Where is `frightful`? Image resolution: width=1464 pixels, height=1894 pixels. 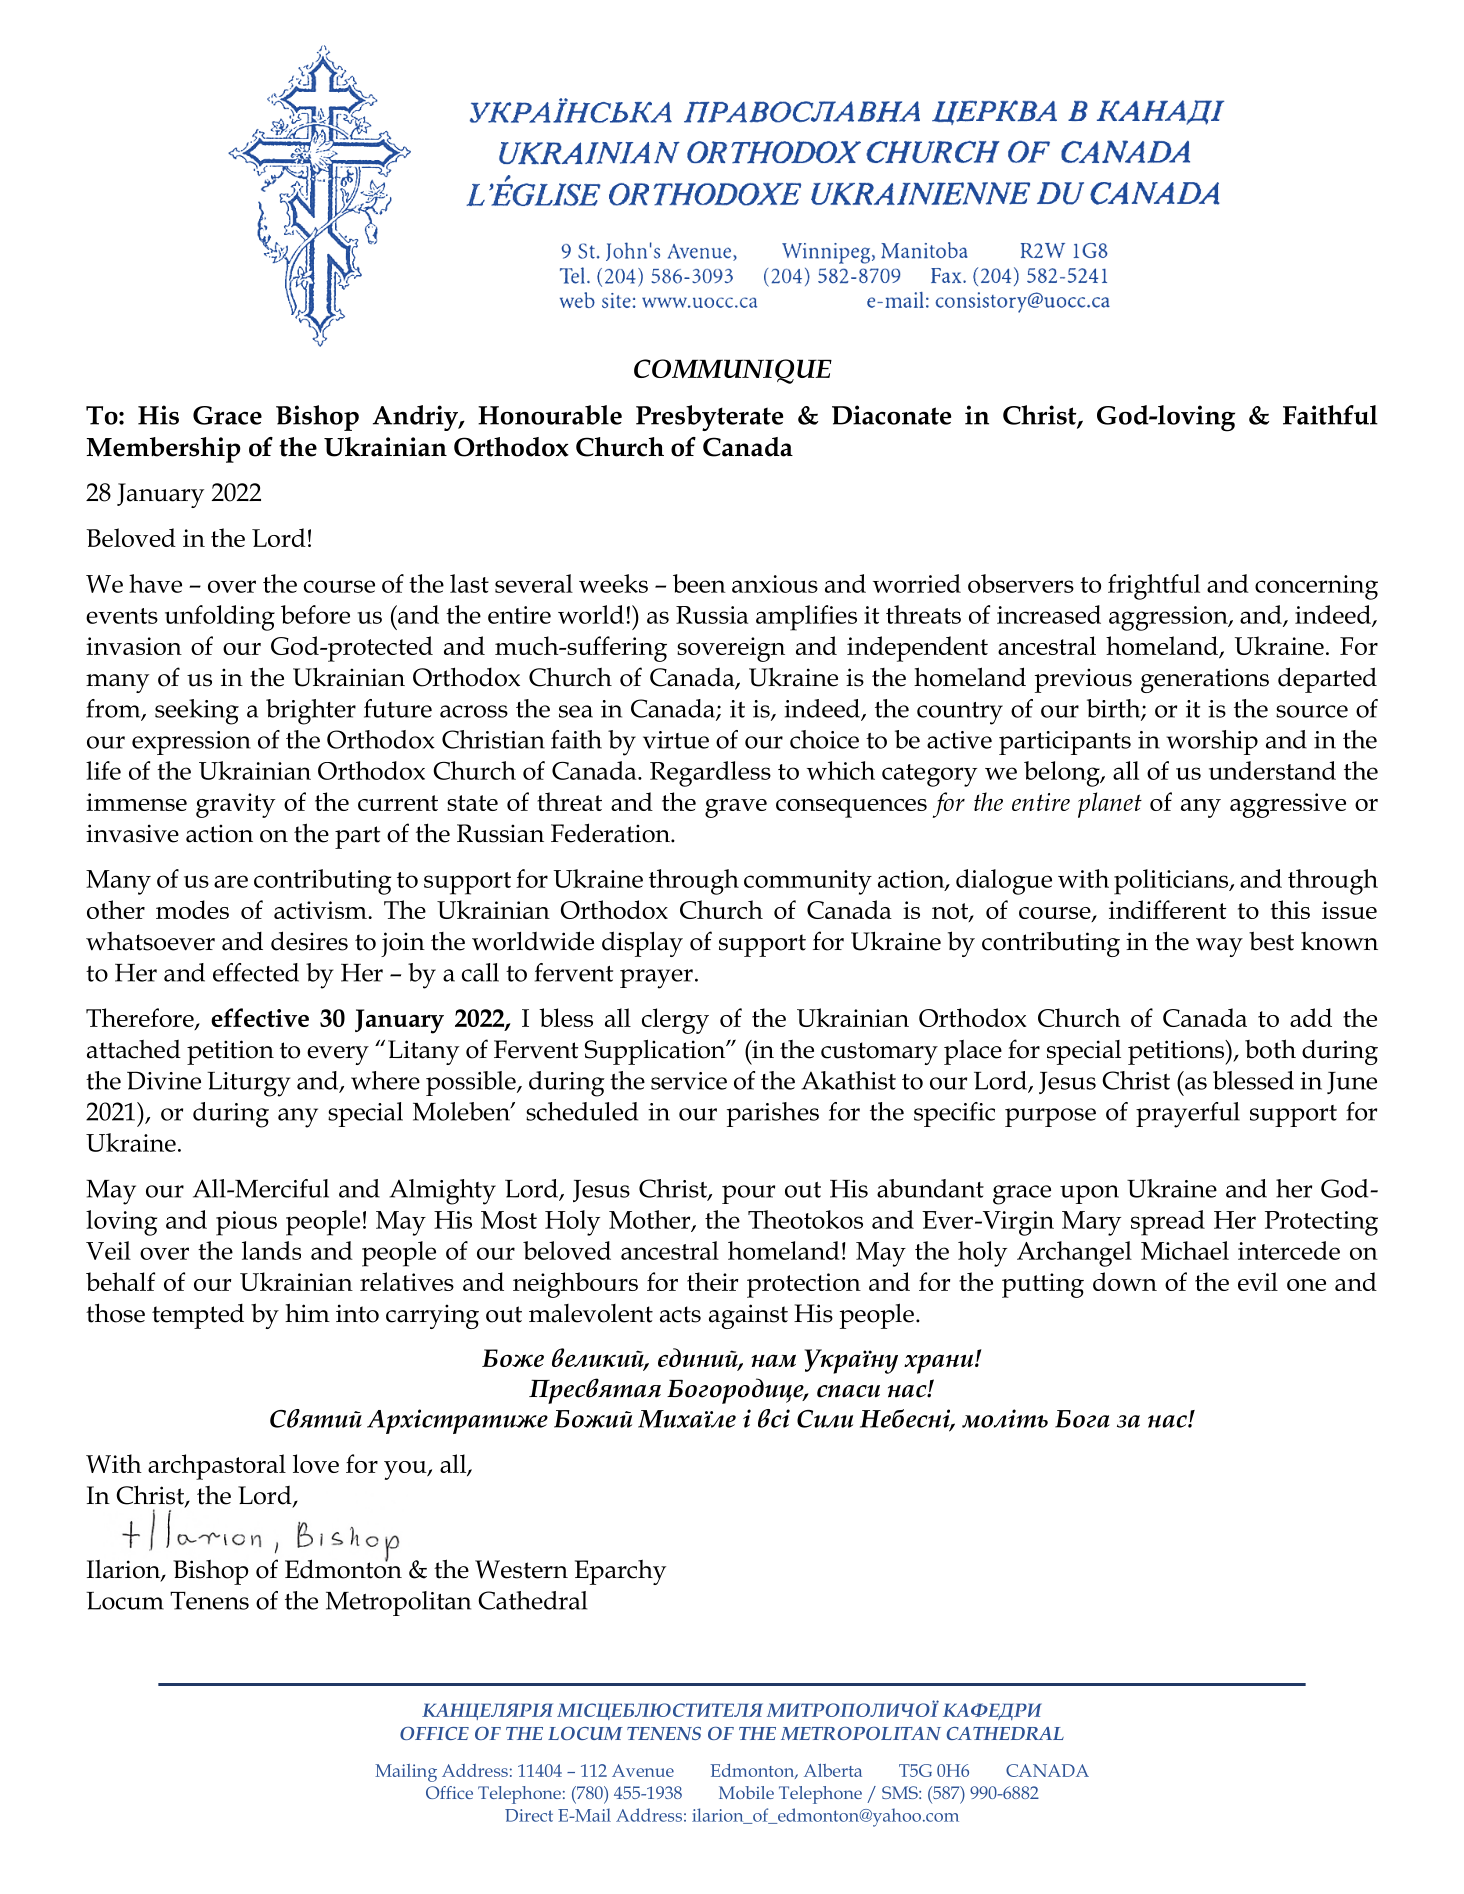 frightful is located at coordinates (1154, 587).
